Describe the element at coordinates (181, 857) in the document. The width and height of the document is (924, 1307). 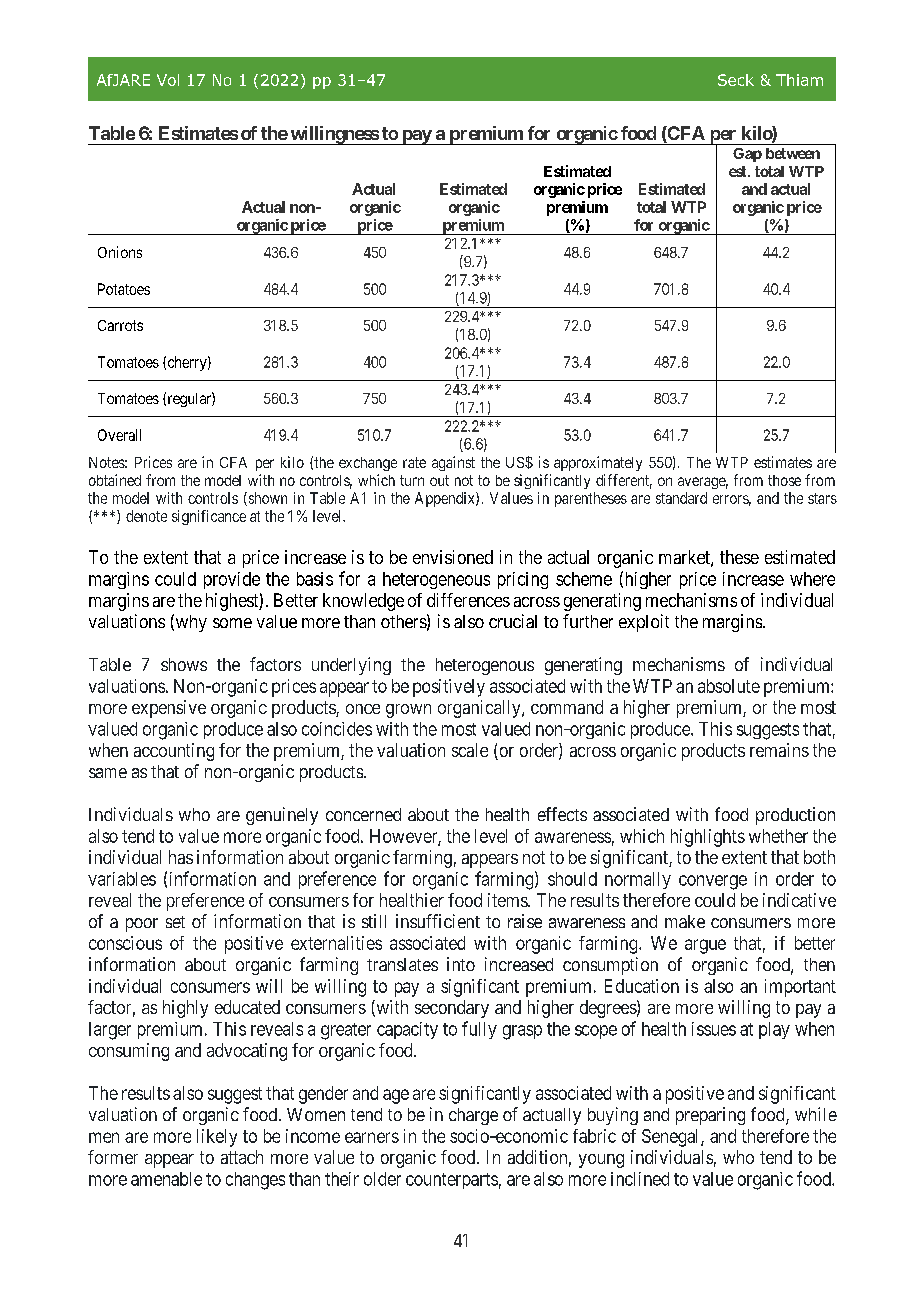
I see `has` at that location.
